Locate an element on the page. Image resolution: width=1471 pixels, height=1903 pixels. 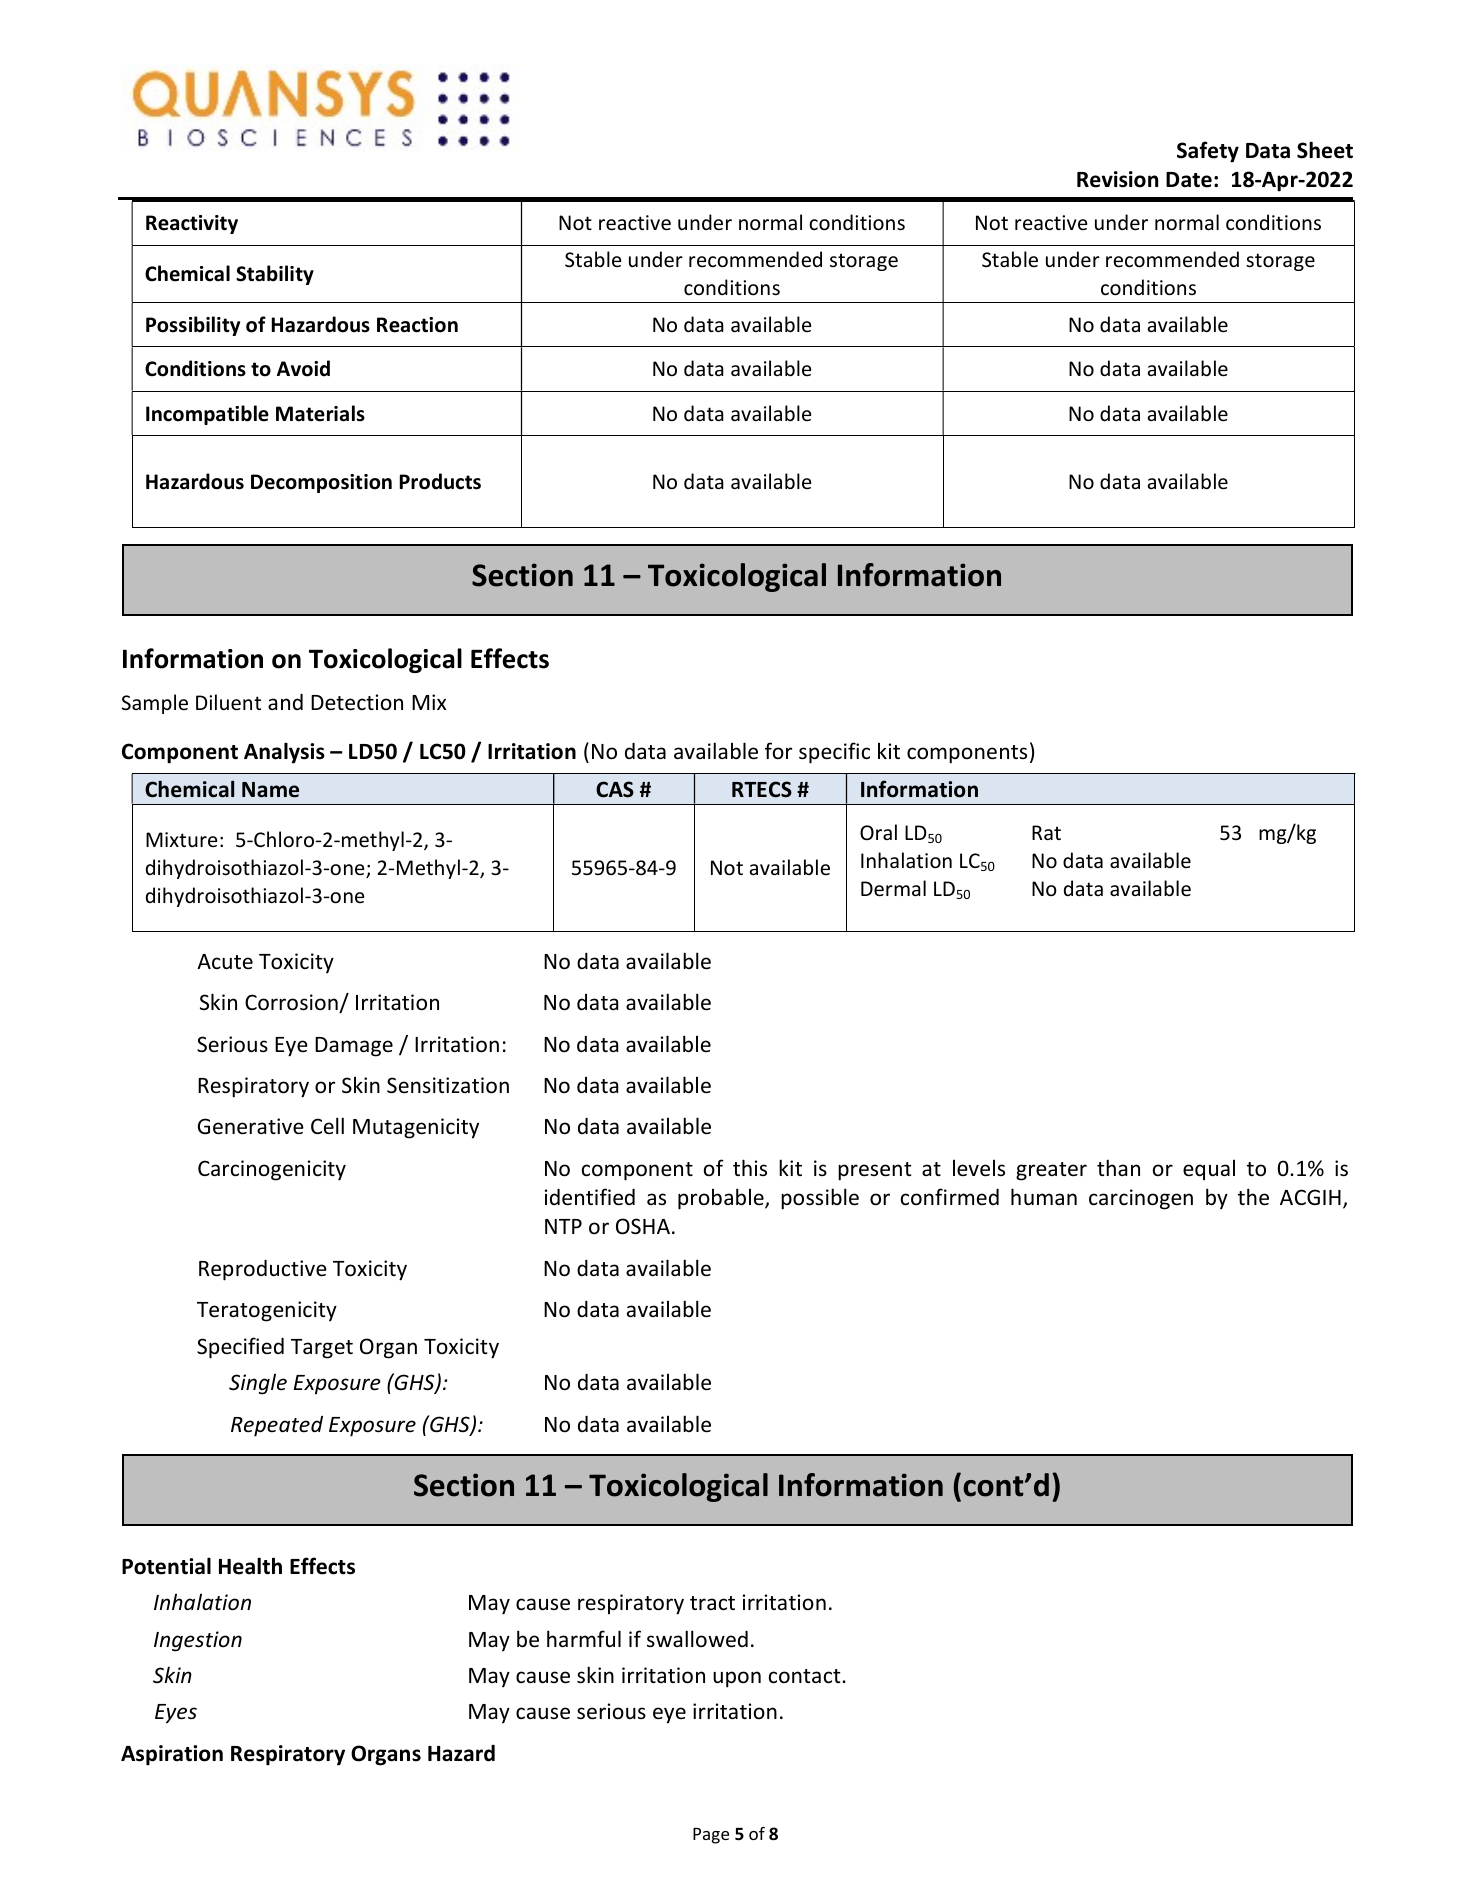
Corrosion is located at coordinates (292, 1003).
